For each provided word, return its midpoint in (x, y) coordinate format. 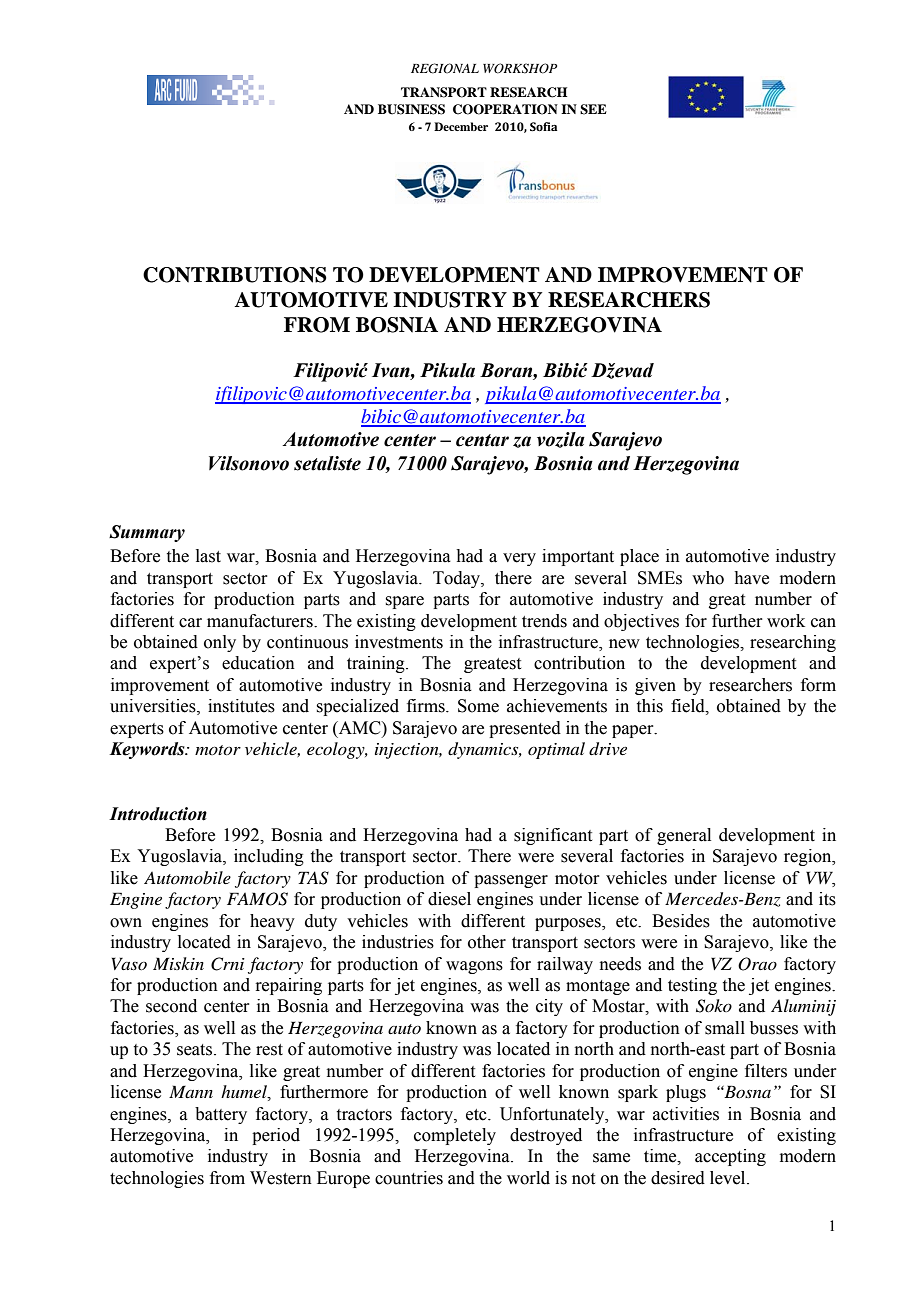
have (751, 578)
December (461, 126)
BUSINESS (411, 109)
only (220, 643)
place (639, 557)
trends (544, 621)
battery (221, 1115)
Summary (147, 533)
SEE (593, 109)
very (519, 559)
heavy (272, 922)
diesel (449, 899)
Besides (681, 921)
